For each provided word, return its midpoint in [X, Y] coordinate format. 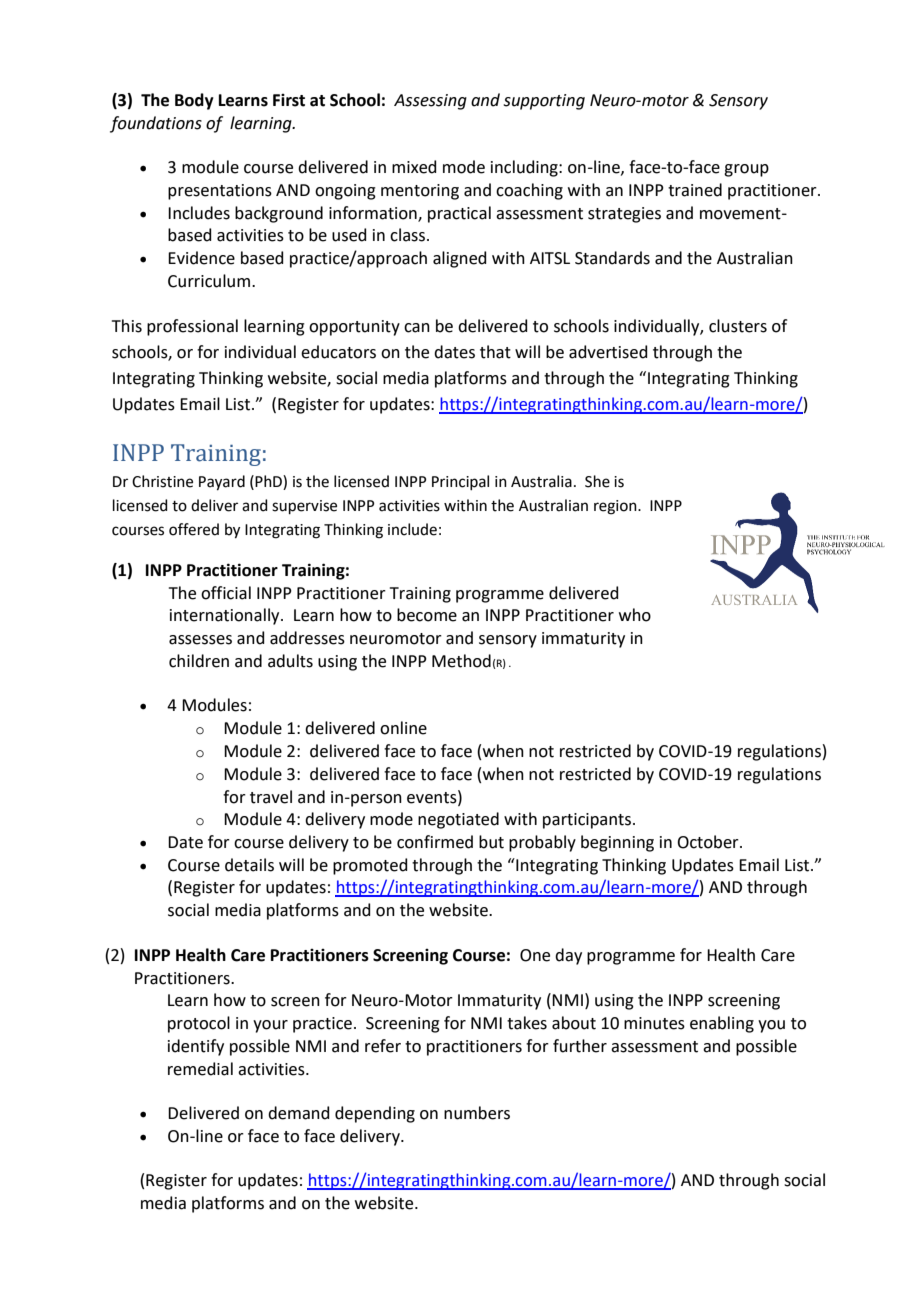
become [427, 615]
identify [196, 1047]
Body [194, 101]
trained [695, 190]
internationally [226, 616]
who [635, 615]
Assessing [430, 102]
